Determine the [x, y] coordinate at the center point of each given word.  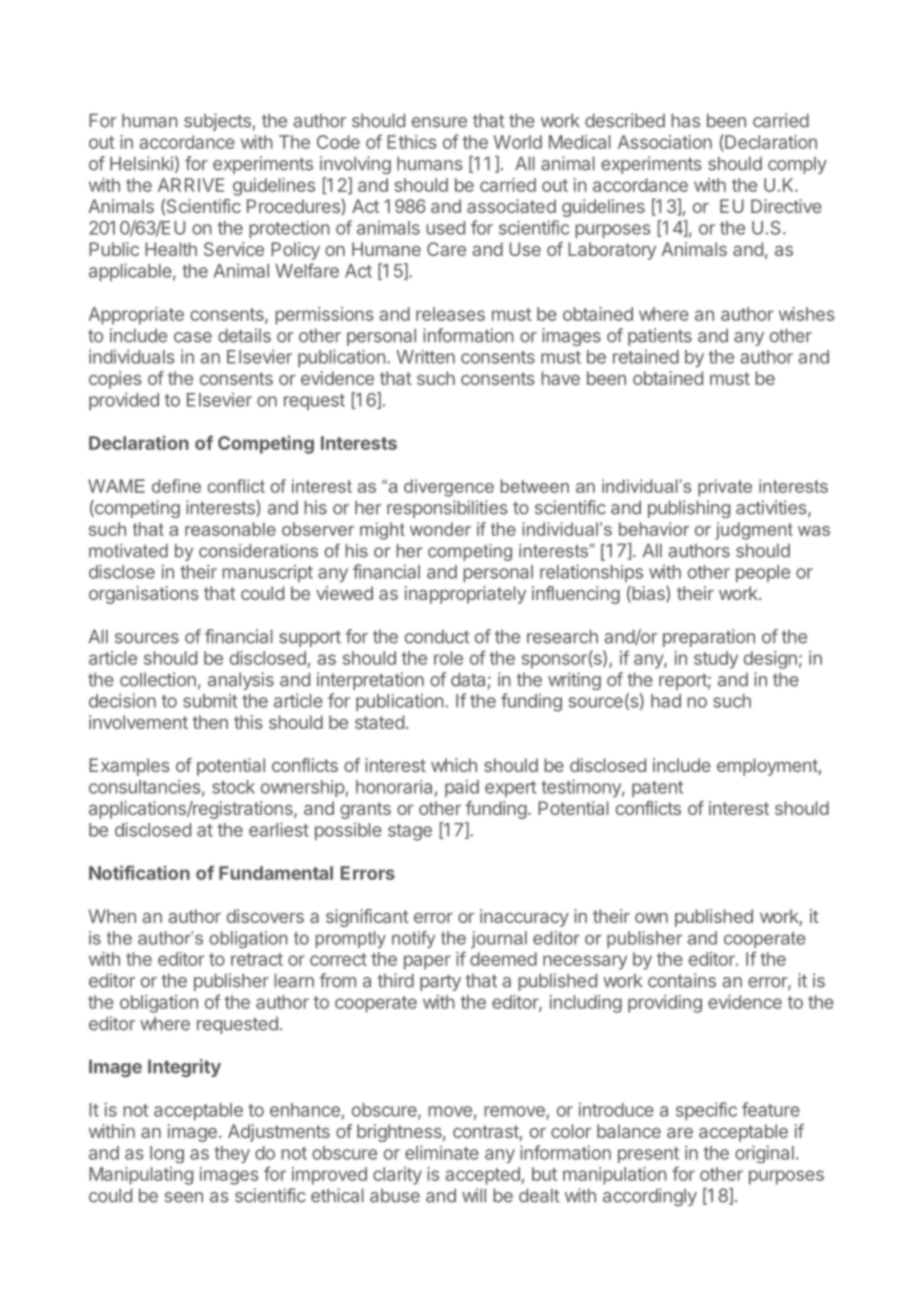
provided [124, 401]
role [448, 658]
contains [682, 980]
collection [158, 679]
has [685, 120]
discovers [265, 916]
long [167, 1154]
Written [425, 357]
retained [646, 356]
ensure [439, 122]
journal [499, 939]
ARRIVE [191, 185]
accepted [482, 1176]
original [764, 1154]
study [716, 660]
